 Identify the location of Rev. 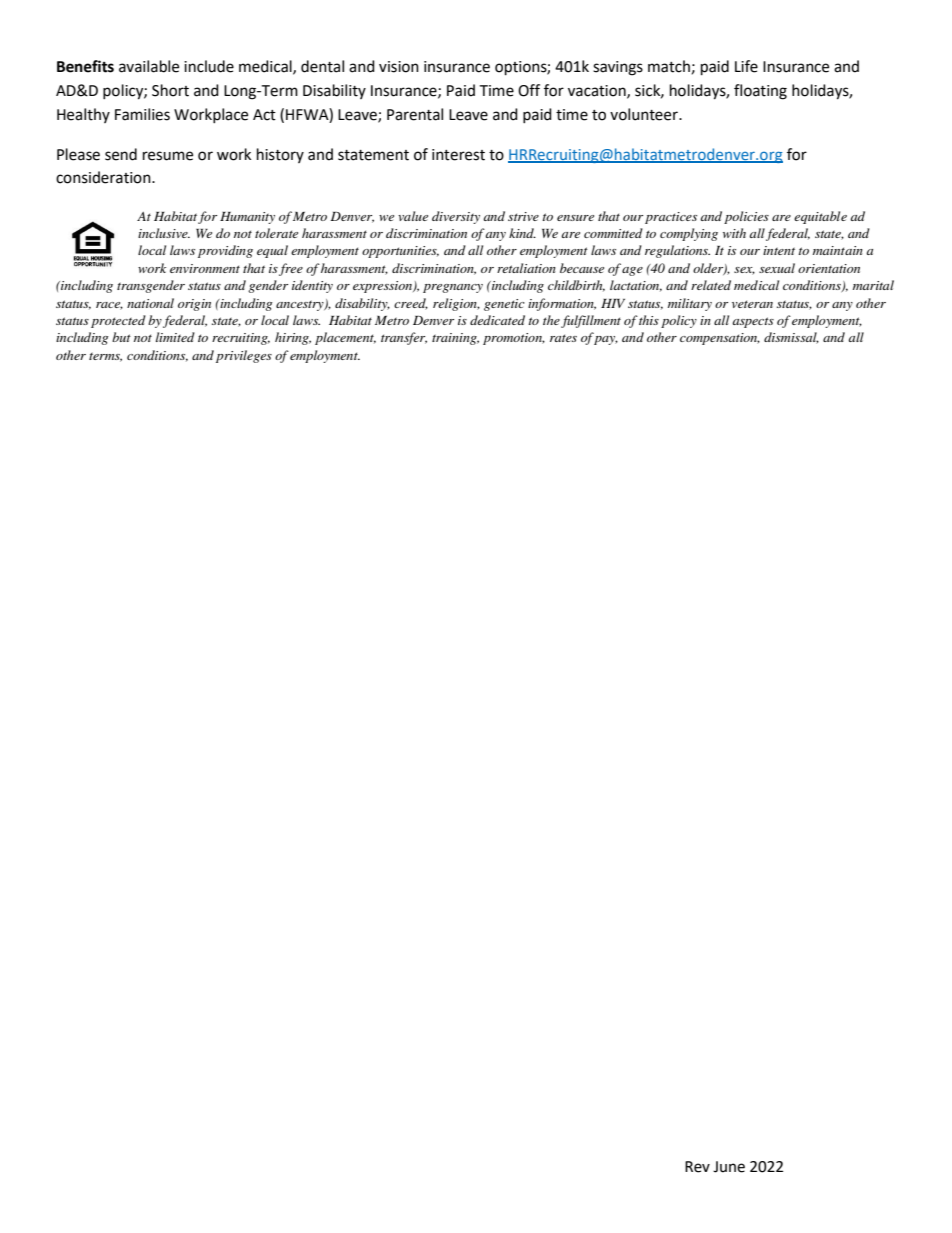
(697, 1167).
